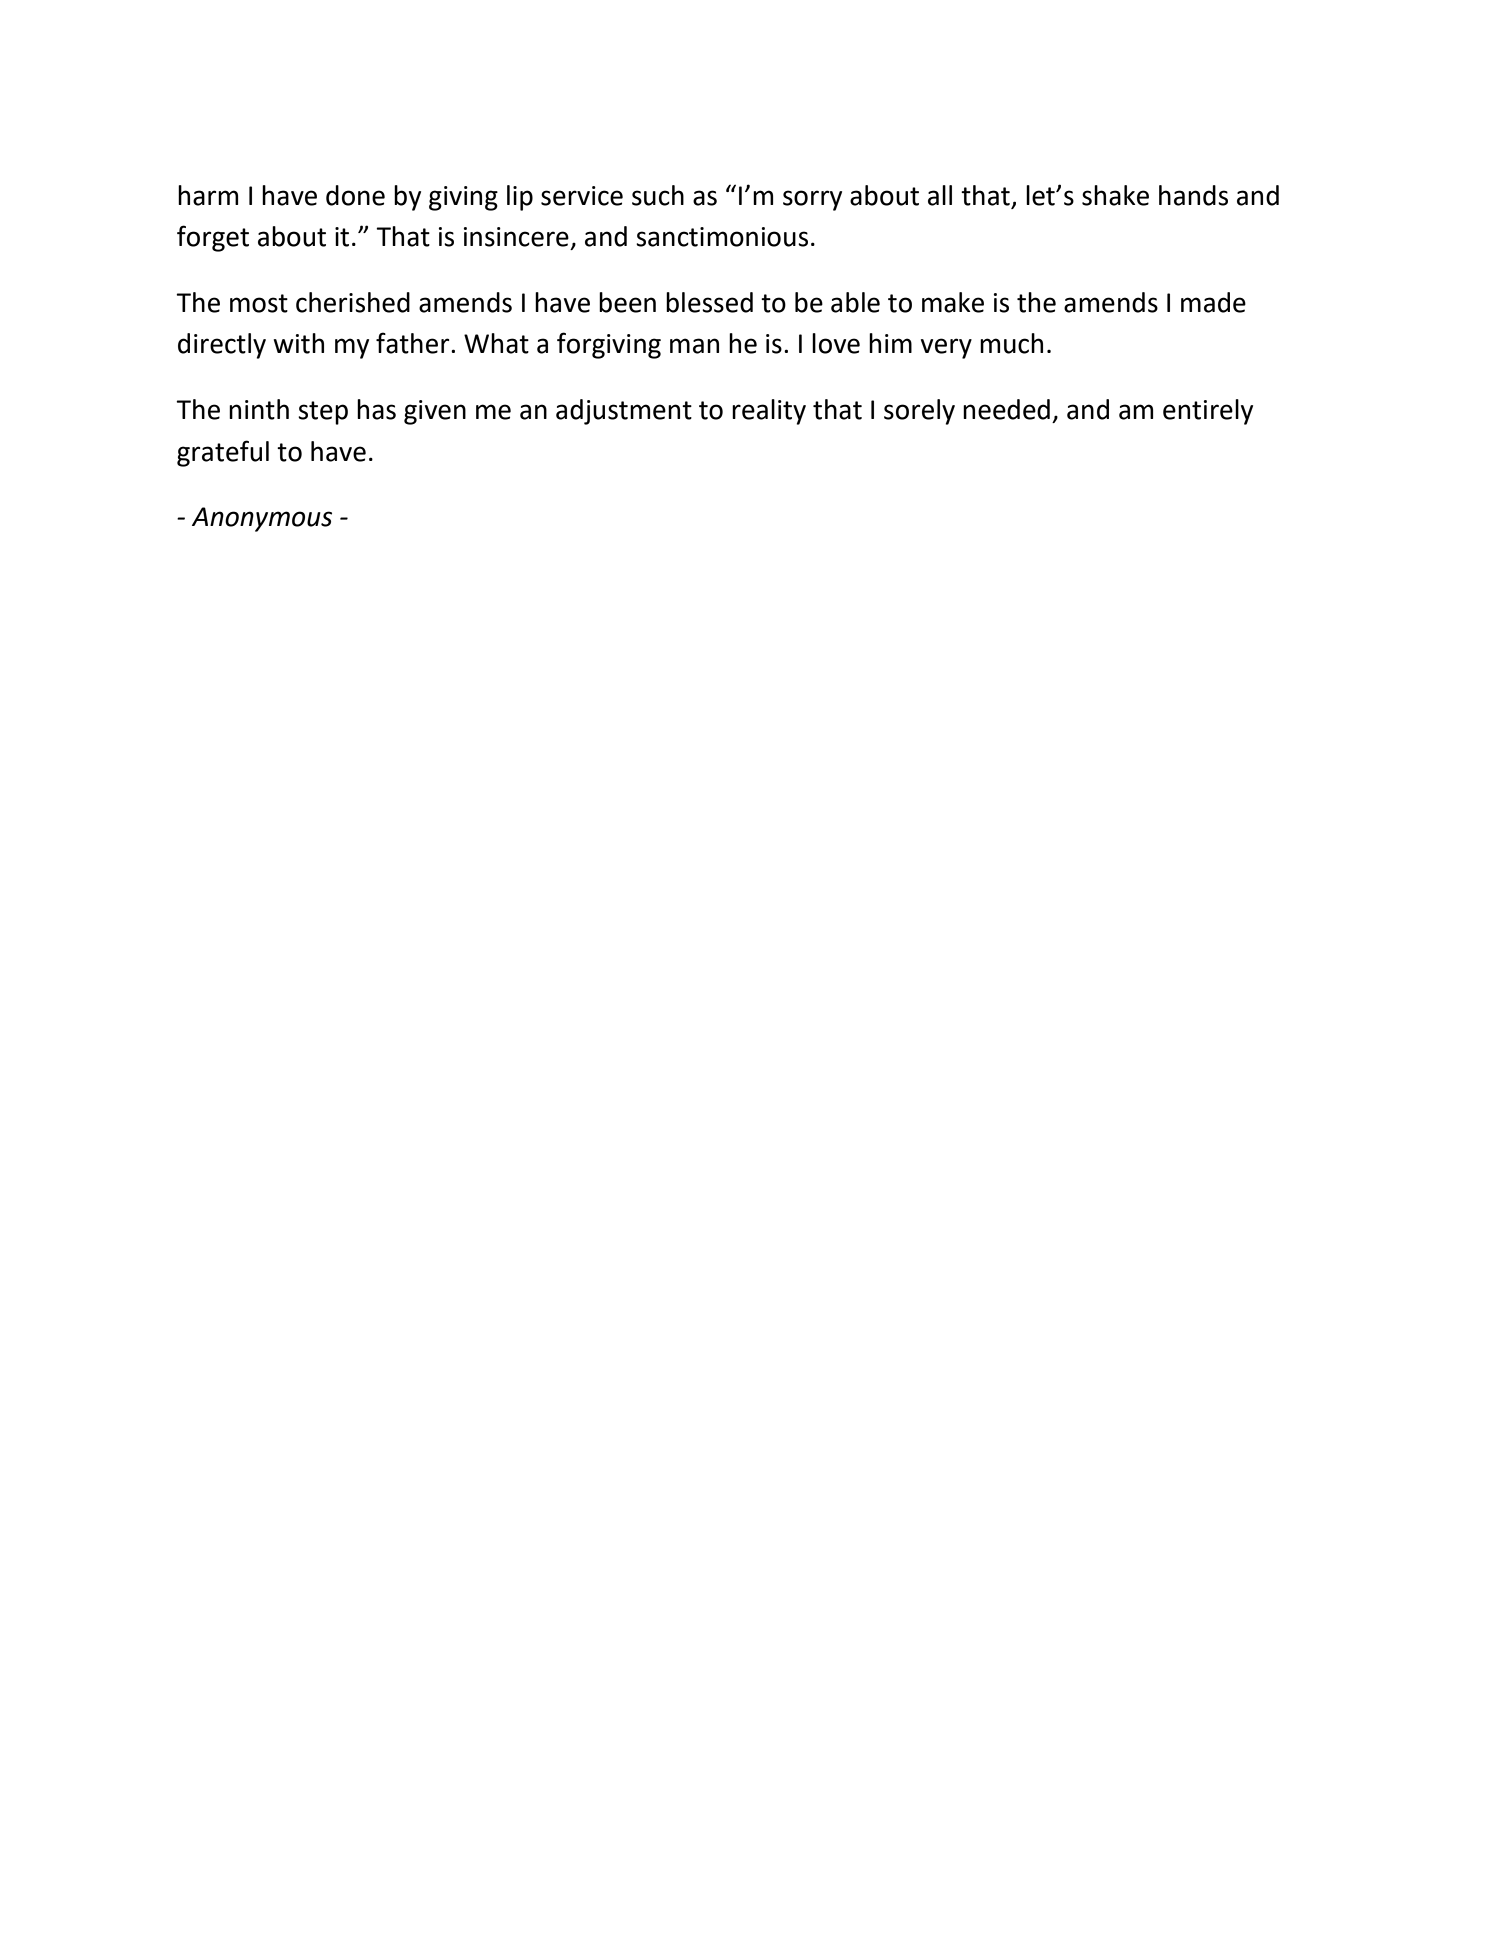 The height and width of the document is (1944, 1502). What do you see at coordinates (694, 346) in the document?
I see `man` at bounding box center [694, 346].
